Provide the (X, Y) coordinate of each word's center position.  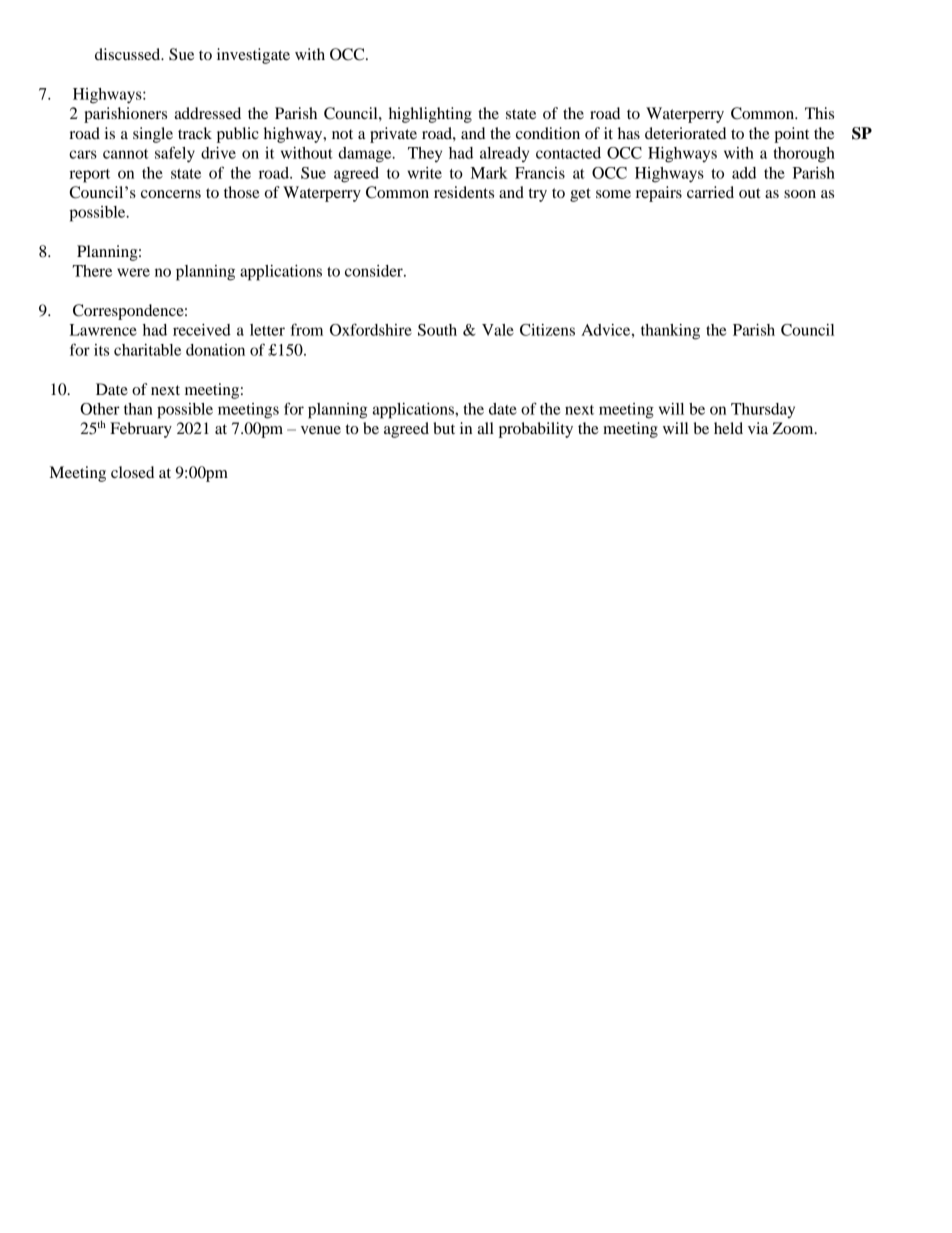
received (202, 330)
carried (710, 192)
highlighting (430, 115)
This (819, 113)
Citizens (547, 330)
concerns (171, 194)
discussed (129, 54)
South (437, 330)
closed (132, 472)
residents (464, 192)
